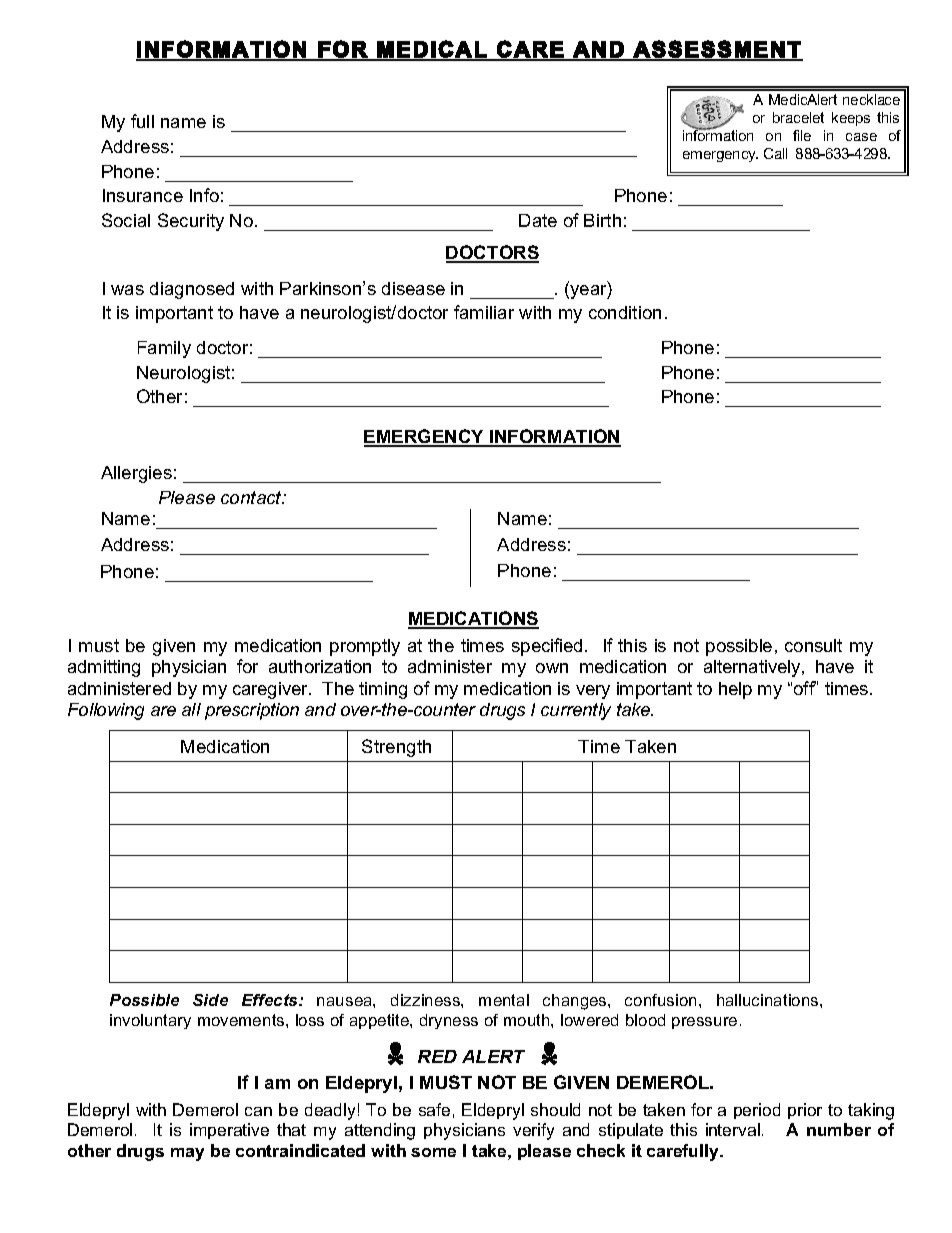  What do you see at coordinates (538, 220) in the screenshot?
I see `Date` at bounding box center [538, 220].
